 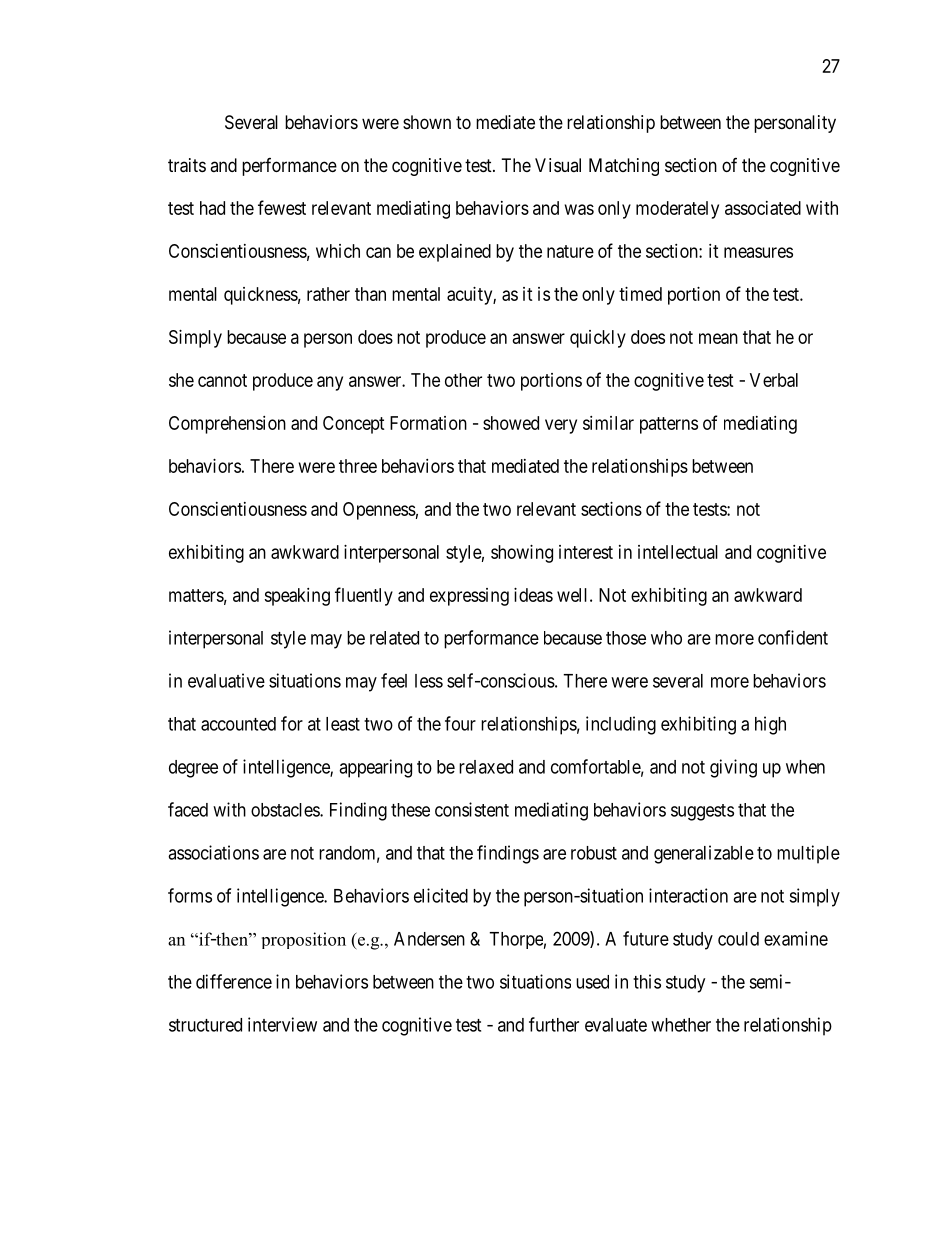 What do you see at coordinates (763, 208) in the screenshot?
I see `associated` at bounding box center [763, 208].
